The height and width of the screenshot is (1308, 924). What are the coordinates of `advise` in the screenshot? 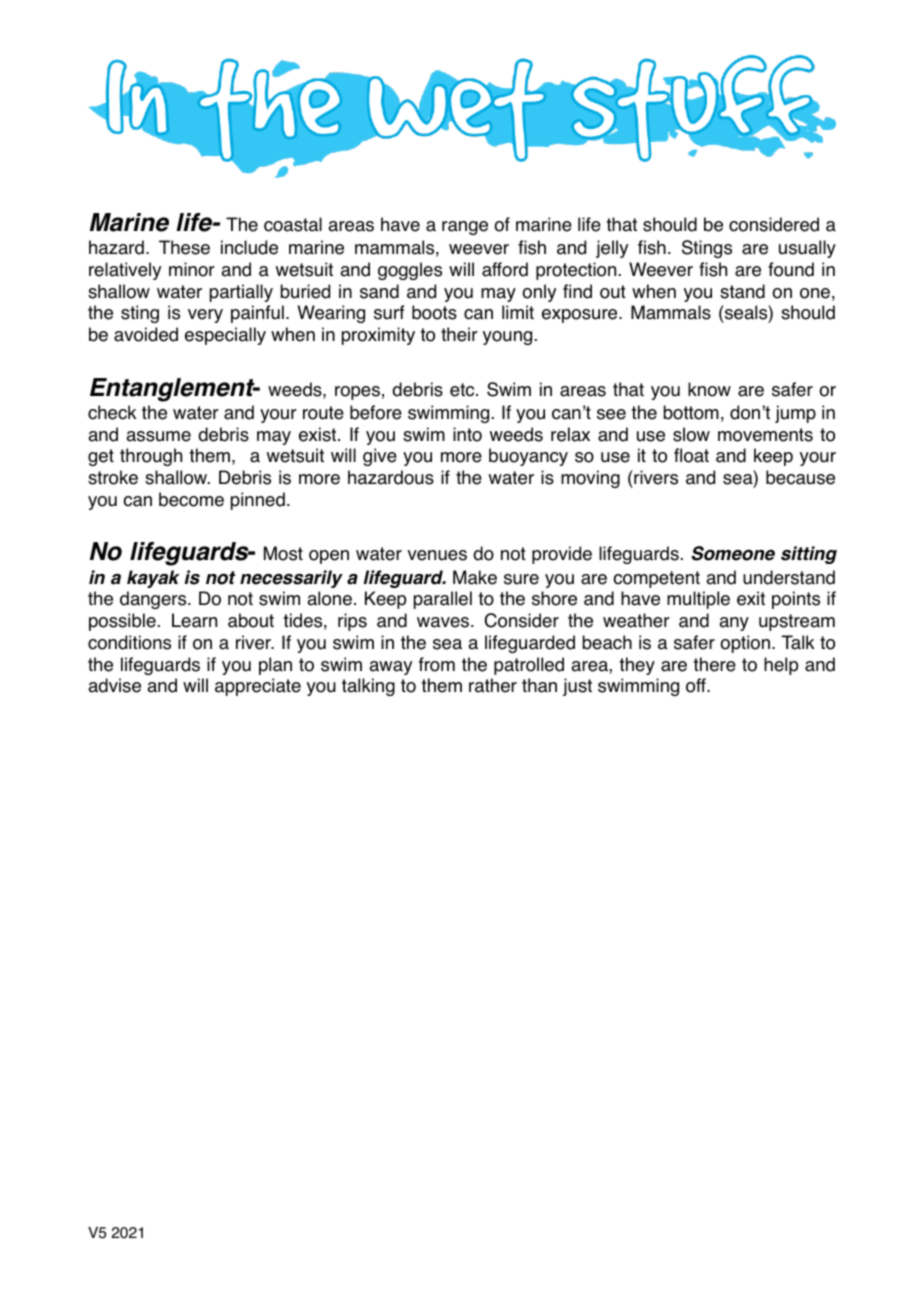 It's located at (114, 685).
